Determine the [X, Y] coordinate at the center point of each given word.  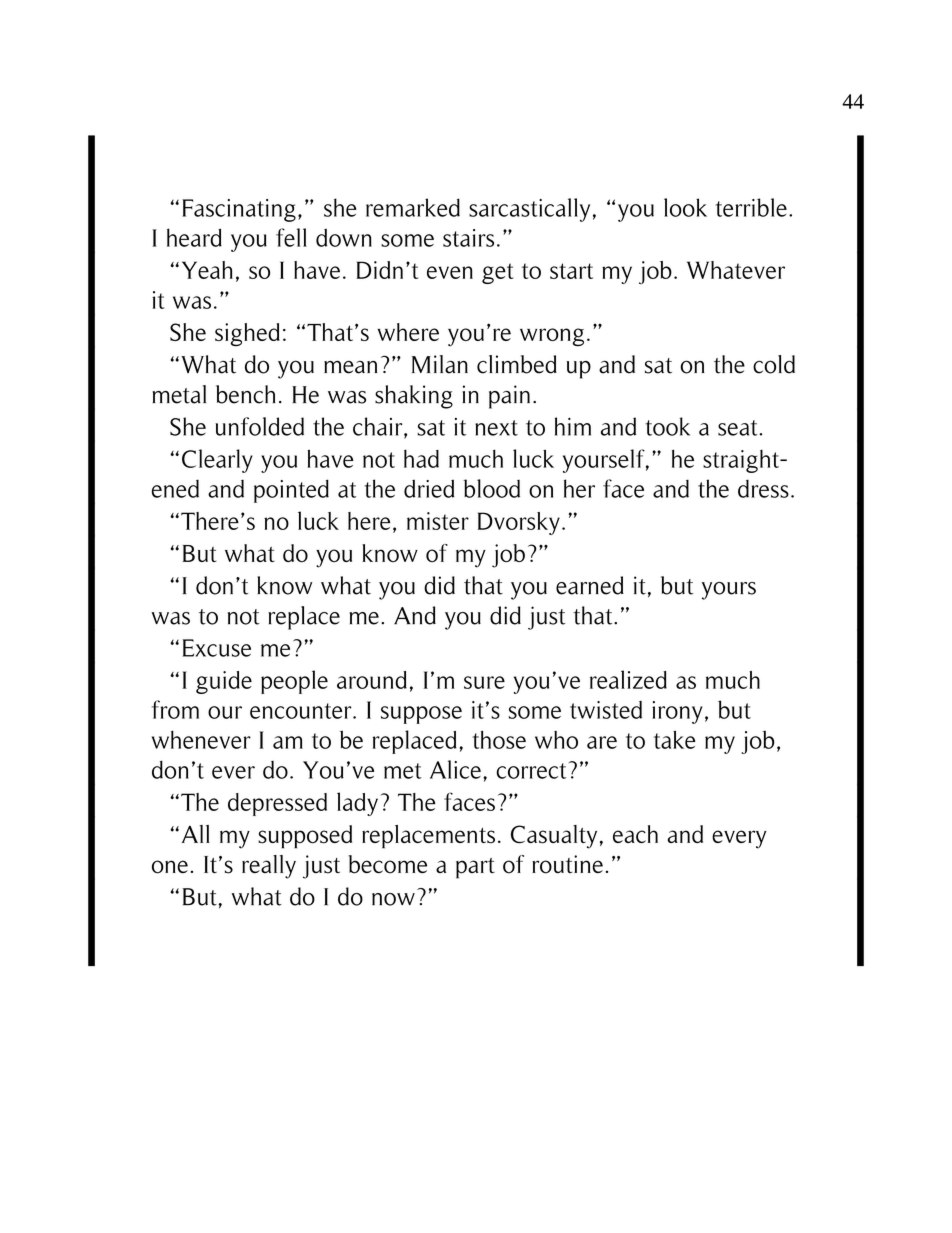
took [667, 426]
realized [628, 679]
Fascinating [239, 210]
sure [484, 682]
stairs [468, 238]
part [475, 868]
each [635, 834]
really [269, 867]
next [496, 428]
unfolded [259, 426]
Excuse [216, 648]
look [685, 207]
